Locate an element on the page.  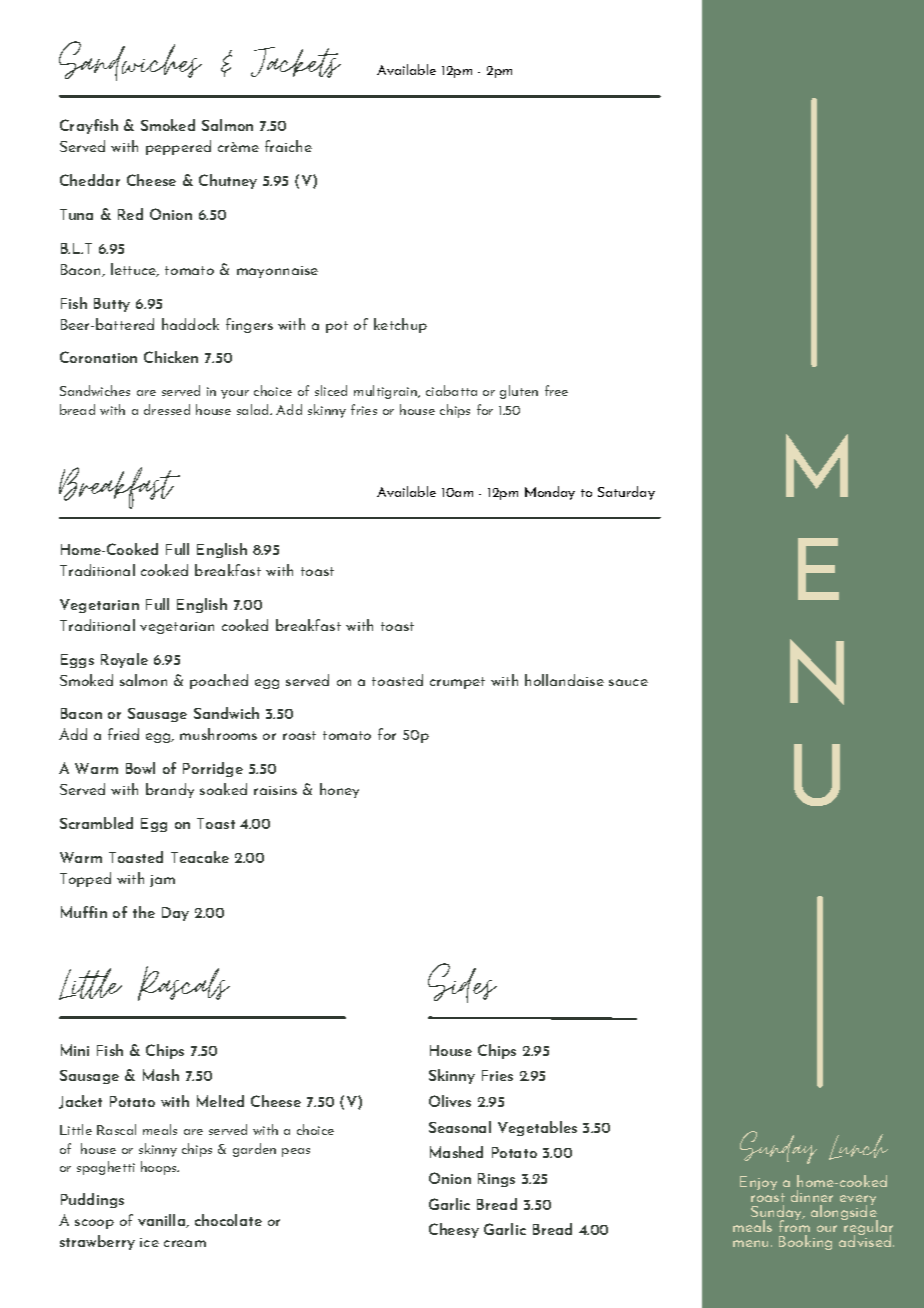
gluten is located at coordinates (519, 392).
